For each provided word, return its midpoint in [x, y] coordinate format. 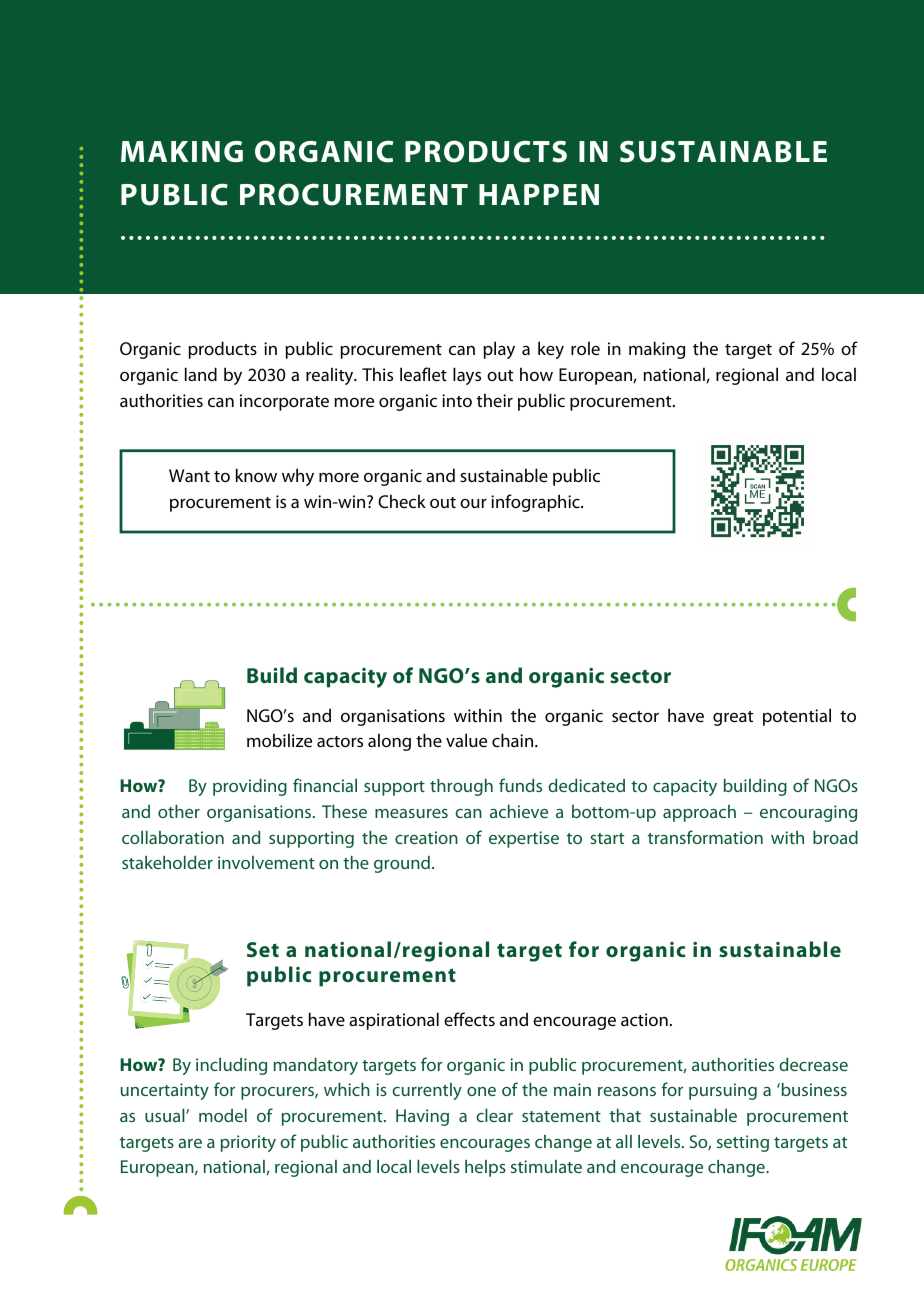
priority [248, 1143]
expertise [524, 839]
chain [514, 740]
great [733, 718]
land [201, 374]
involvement [266, 862]
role [585, 348]
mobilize [279, 740]
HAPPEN [539, 194]
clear [494, 1115]
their [495, 400]
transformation [705, 837]
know [256, 475]
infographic [536, 503]
